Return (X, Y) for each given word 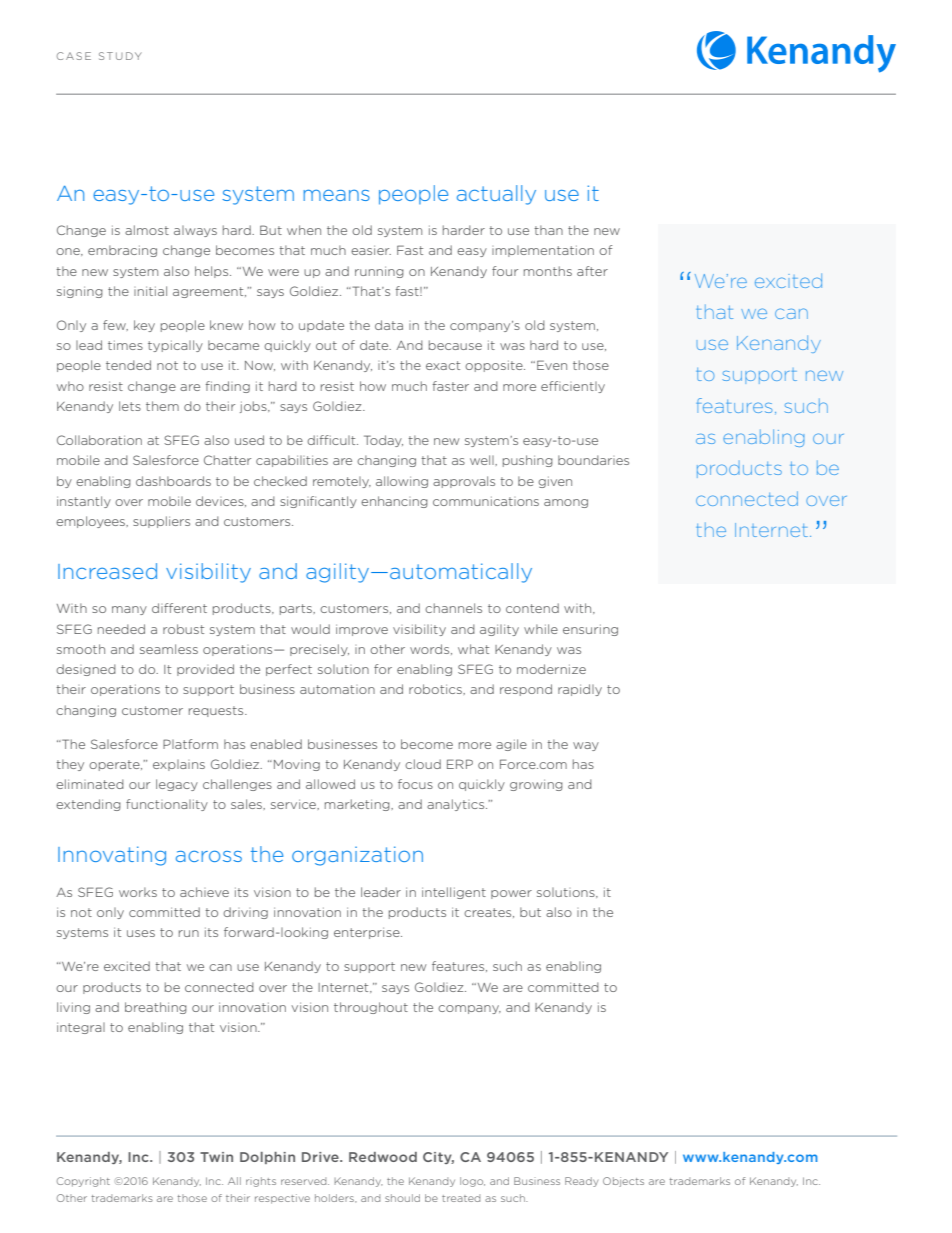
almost (147, 230)
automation (337, 689)
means (337, 195)
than (548, 230)
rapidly (580, 690)
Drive (321, 1157)
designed (86, 670)
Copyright (83, 1182)
